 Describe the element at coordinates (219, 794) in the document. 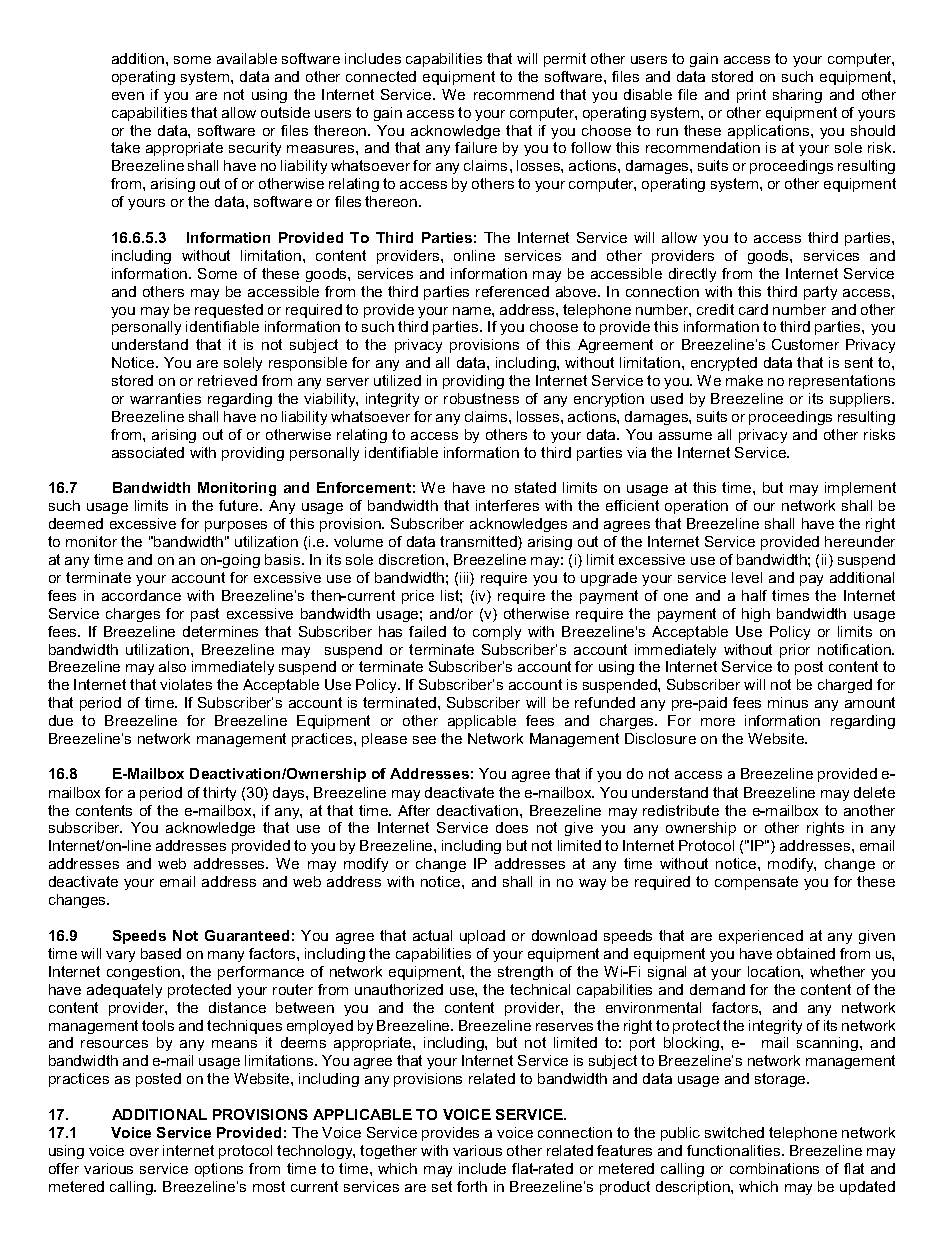

I see `thirty` at that location.
